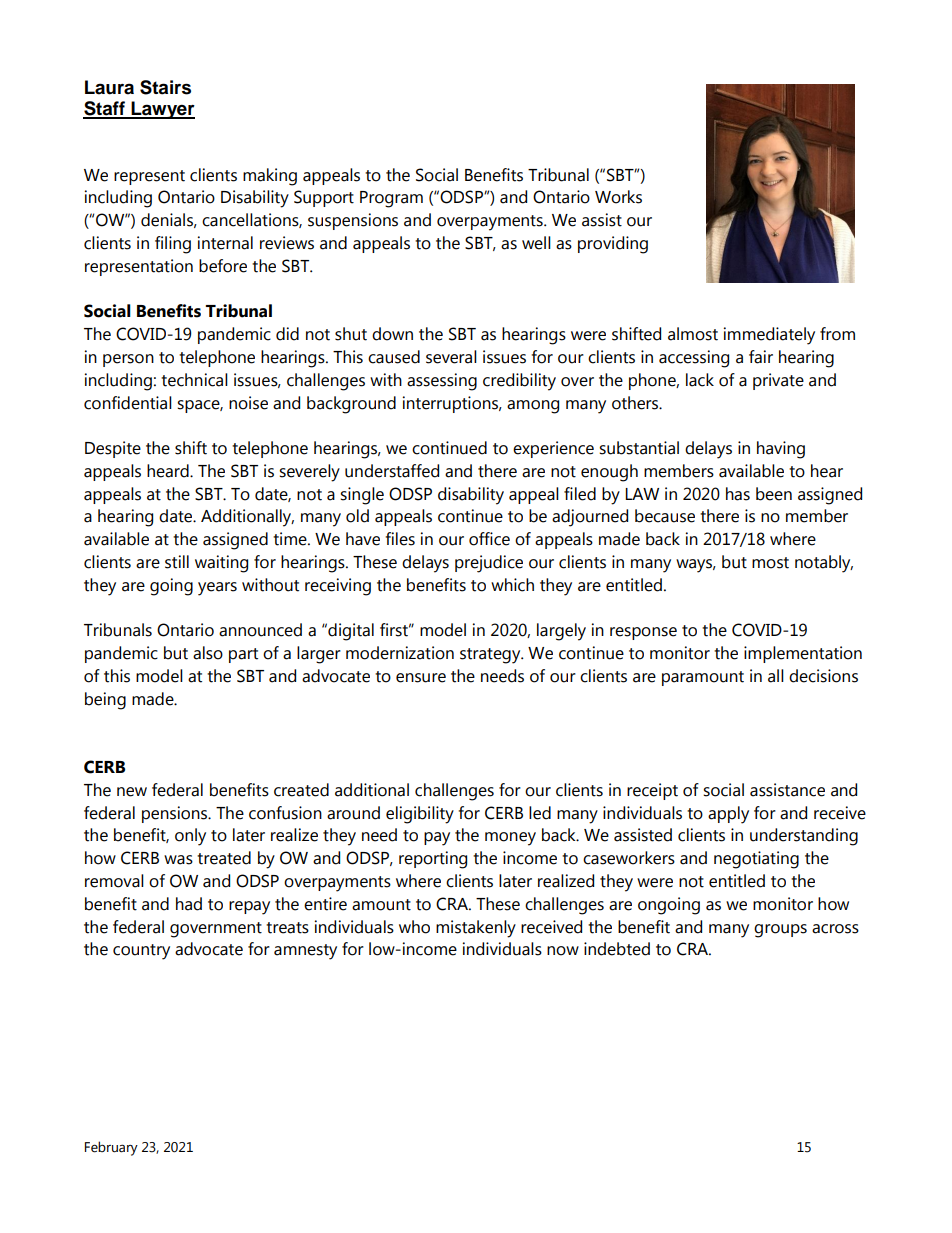  I want to click on before, so click(223, 266).
